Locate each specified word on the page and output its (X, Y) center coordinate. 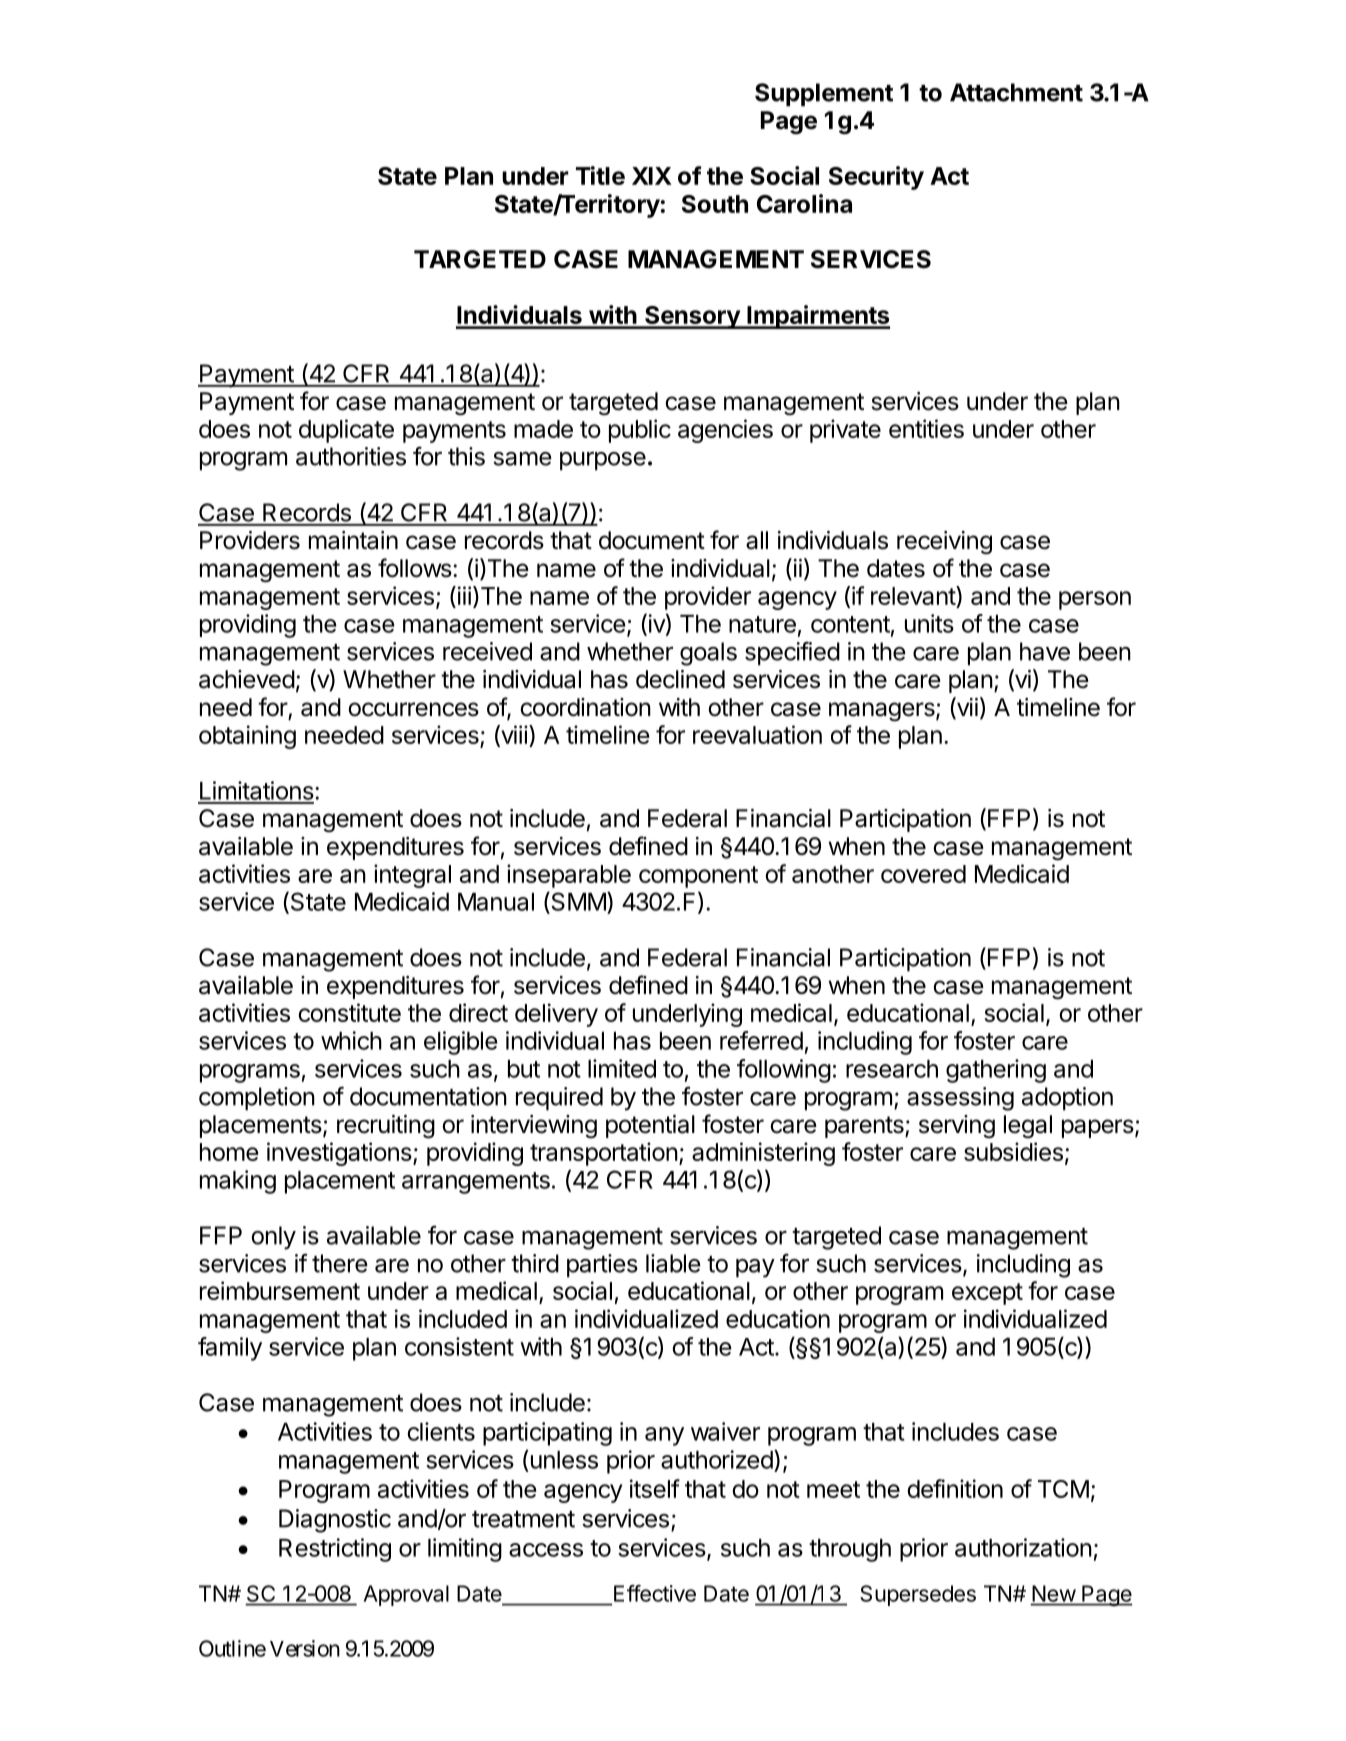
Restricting (335, 1550)
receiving (944, 543)
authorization (1023, 1547)
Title (600, 175)
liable (673, 1263)
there (340, 1263)
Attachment (1016, 92)
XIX (652, 176)
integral (412, 876)
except (987, 1294)
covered (923, 874)
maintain (353, 540)
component (698, 877)
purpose (603, 461)
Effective (655, 1593)
